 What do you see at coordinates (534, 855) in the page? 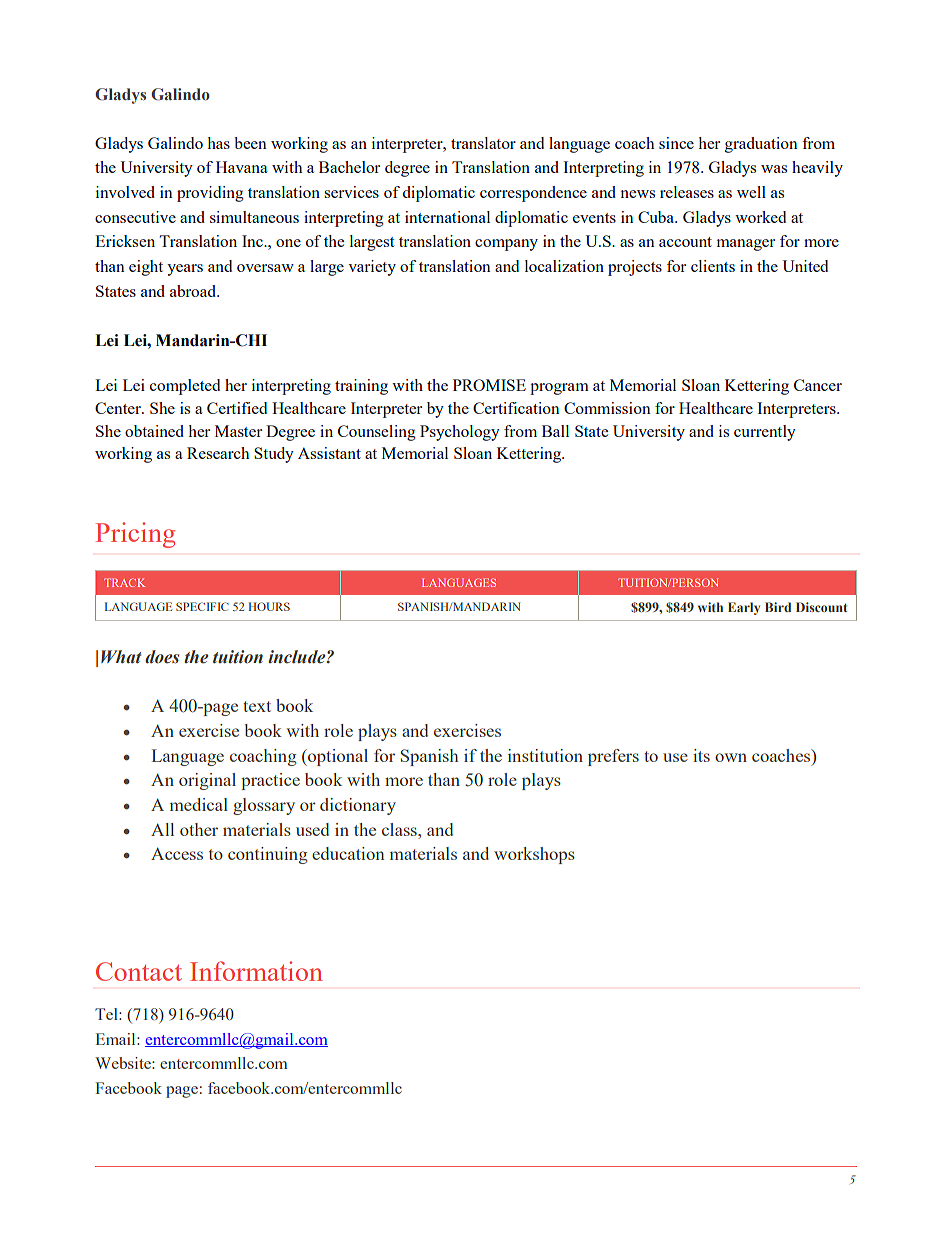
I see `workshops` at bounding box center [534, 855].
